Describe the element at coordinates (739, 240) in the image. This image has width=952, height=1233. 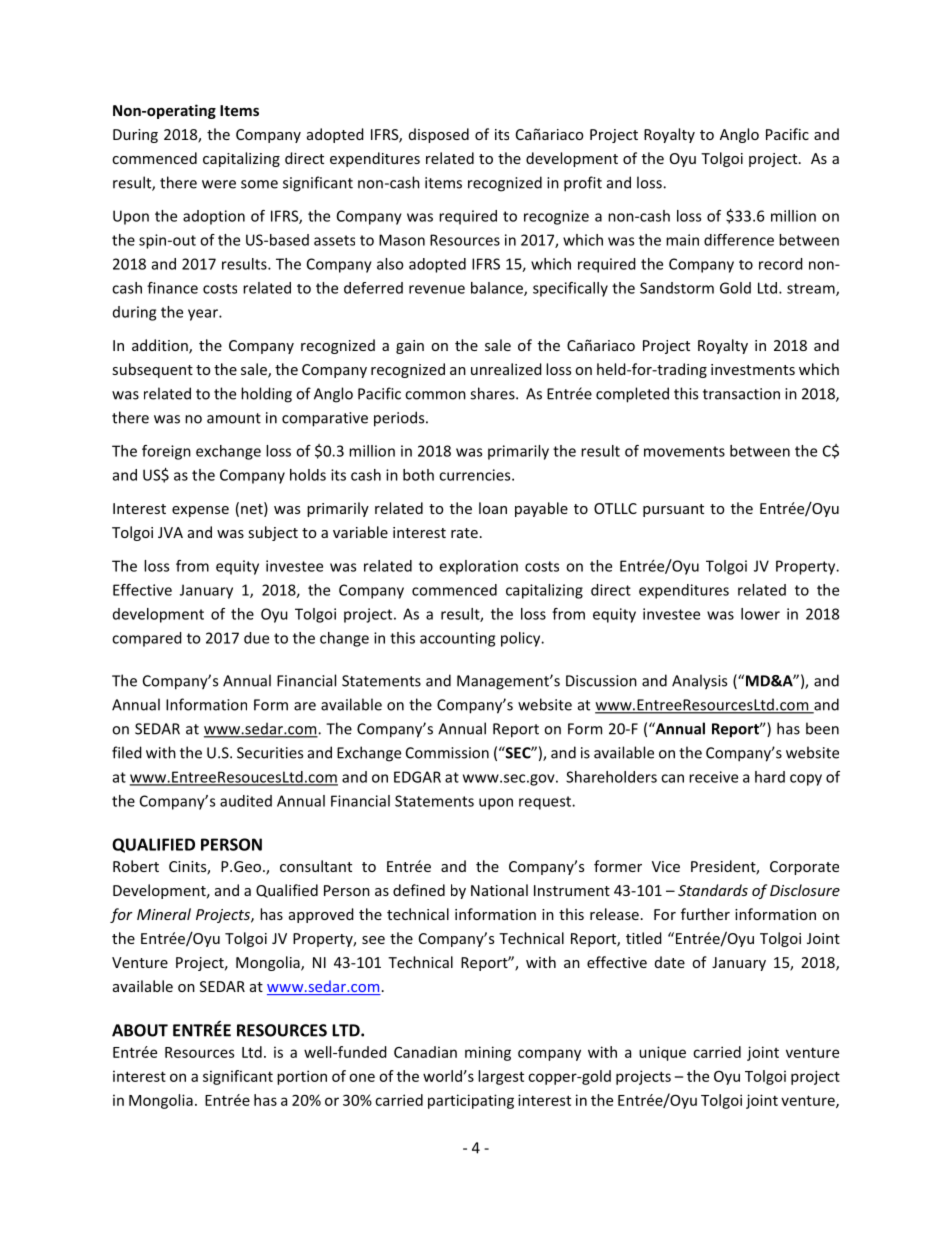
I see `difference` at that location.
